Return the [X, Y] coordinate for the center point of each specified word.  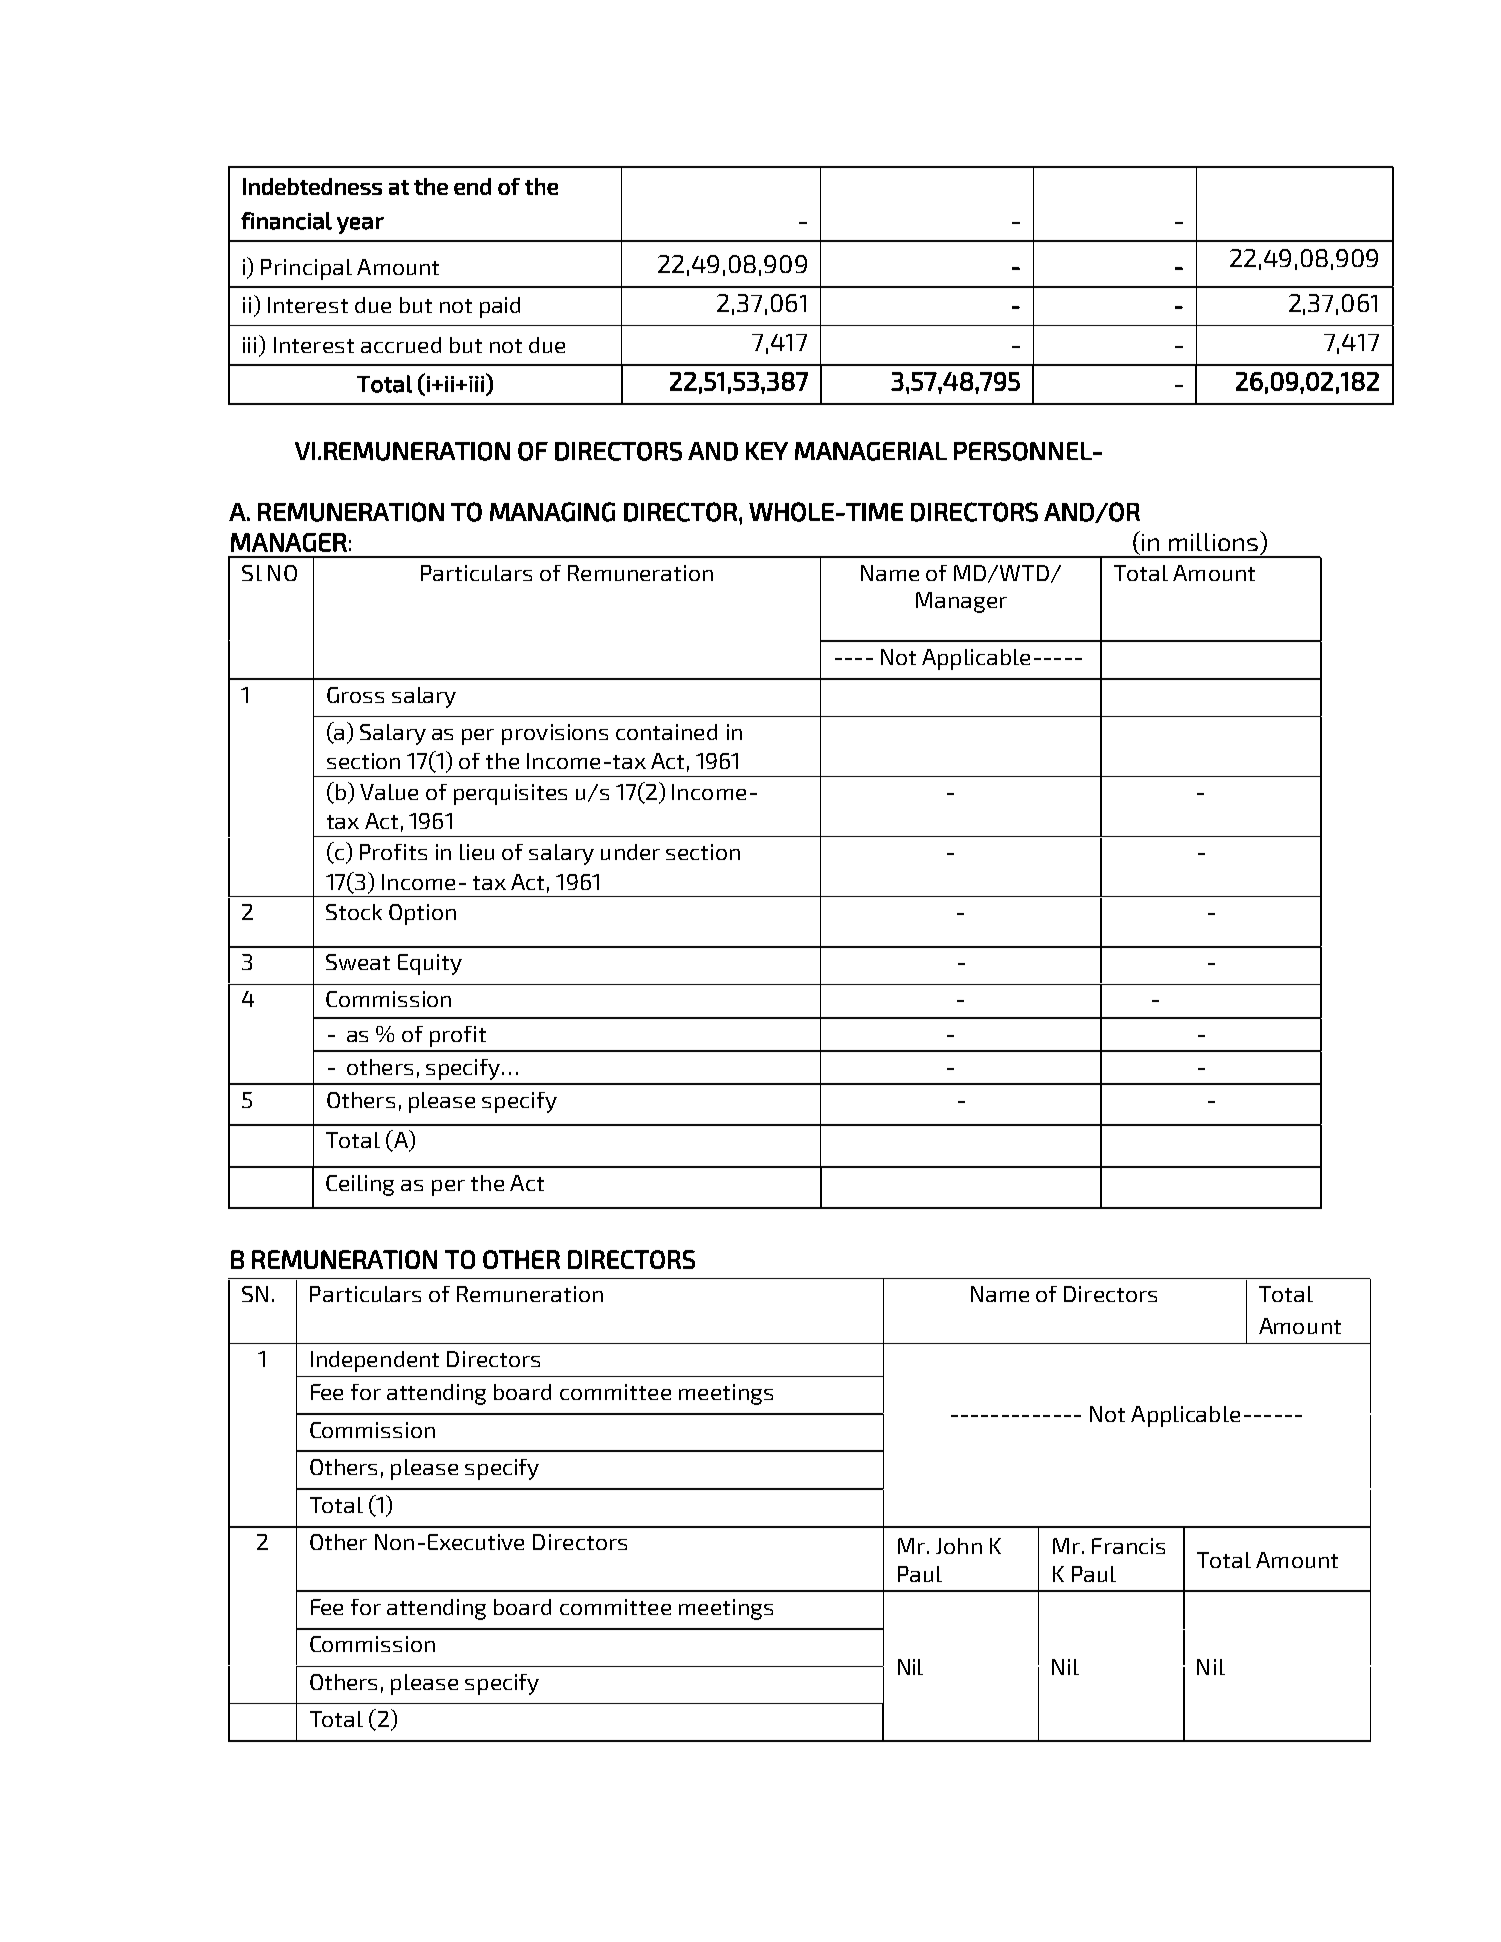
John [959, 1546]
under [630, 852]
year [360, 225]
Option [422, 914]
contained [666, 732]
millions [1215, 541]
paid [500, 307]
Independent [375, 1361]
